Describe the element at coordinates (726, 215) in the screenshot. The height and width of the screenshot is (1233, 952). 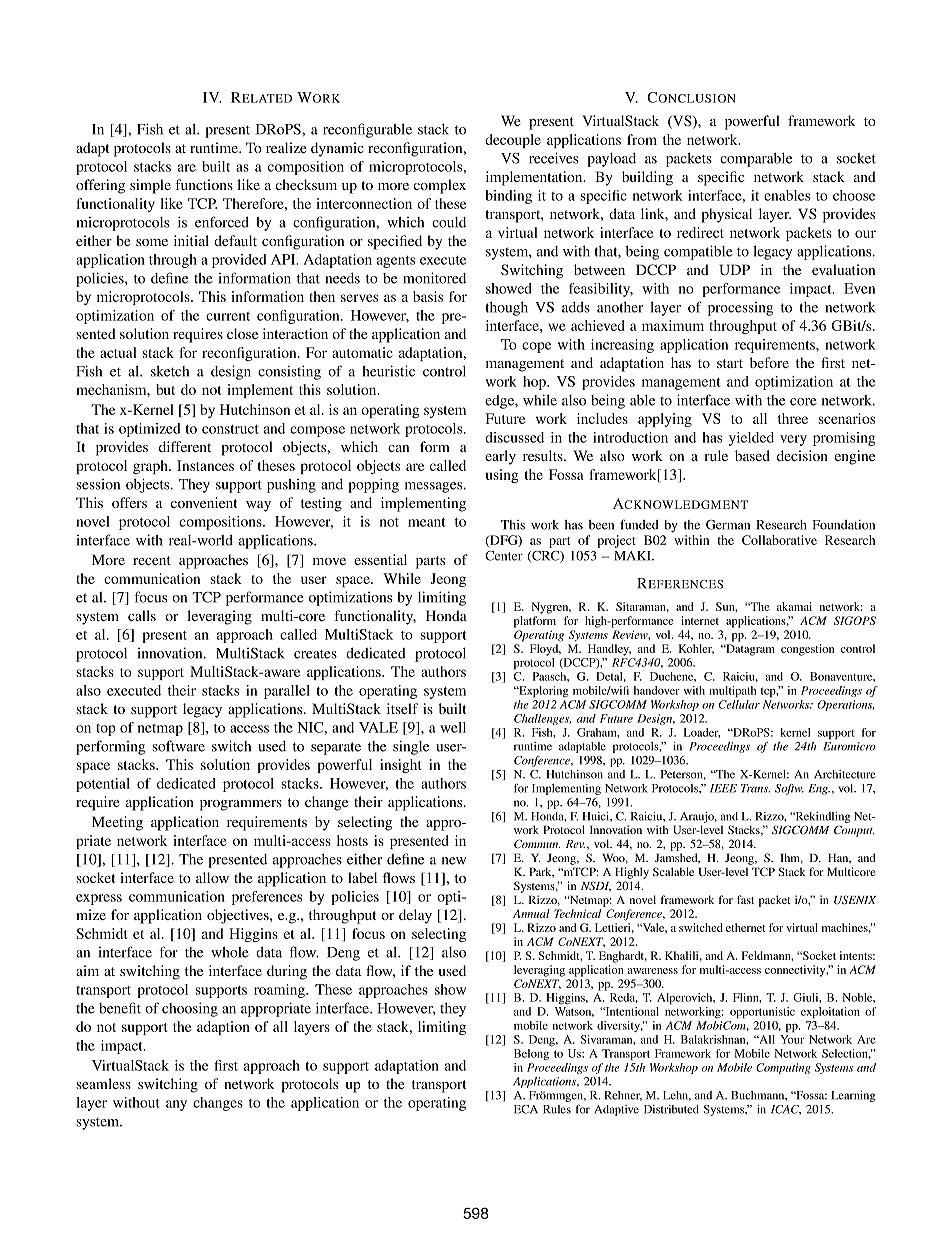
I see `physical` at that location.
